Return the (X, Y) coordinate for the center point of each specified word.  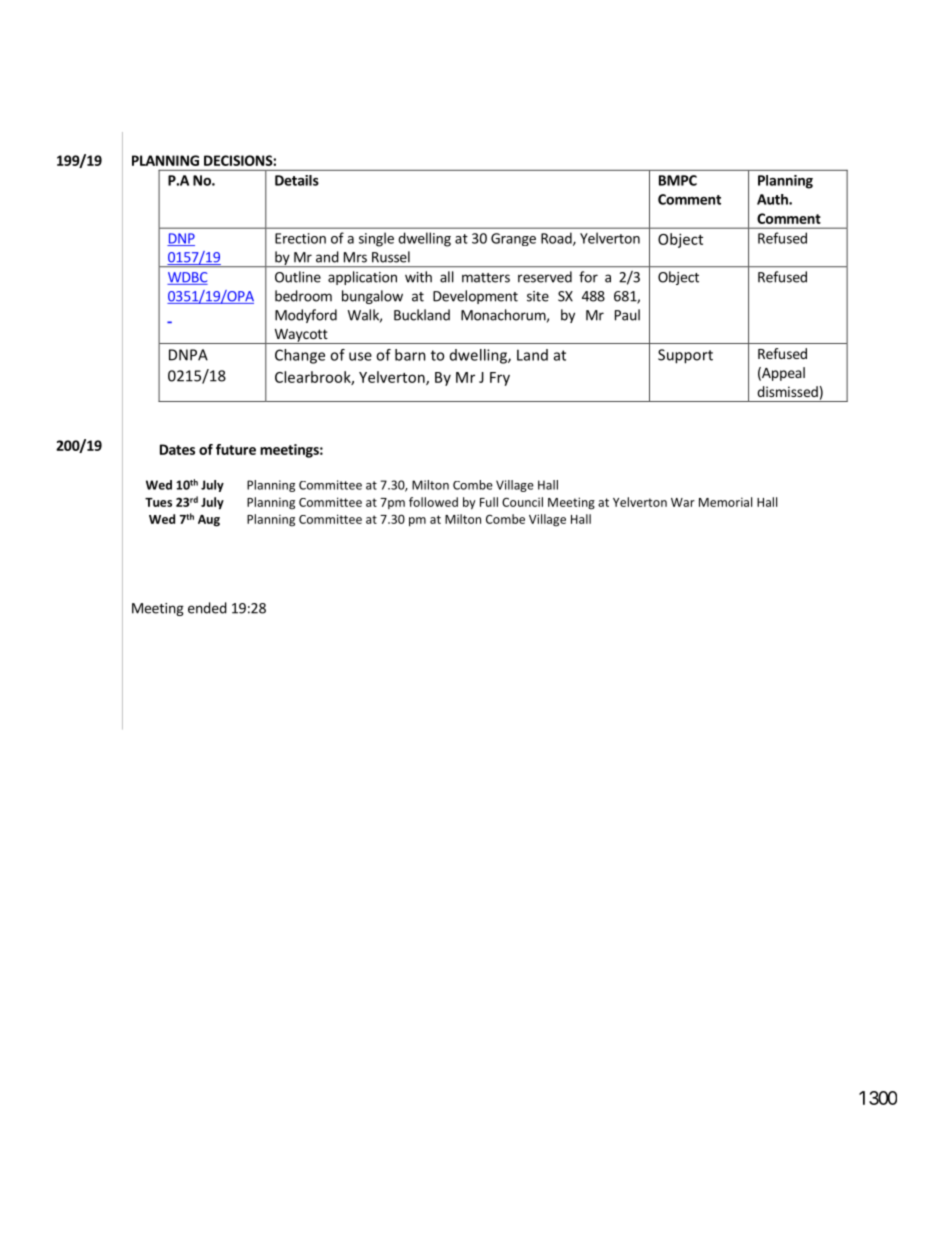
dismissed (787, 391)
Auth (773, 199)
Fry (500, 379)
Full (489, 502)
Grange (513, 239)
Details (297, 180)
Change (300, 356)
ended (207, 608)
